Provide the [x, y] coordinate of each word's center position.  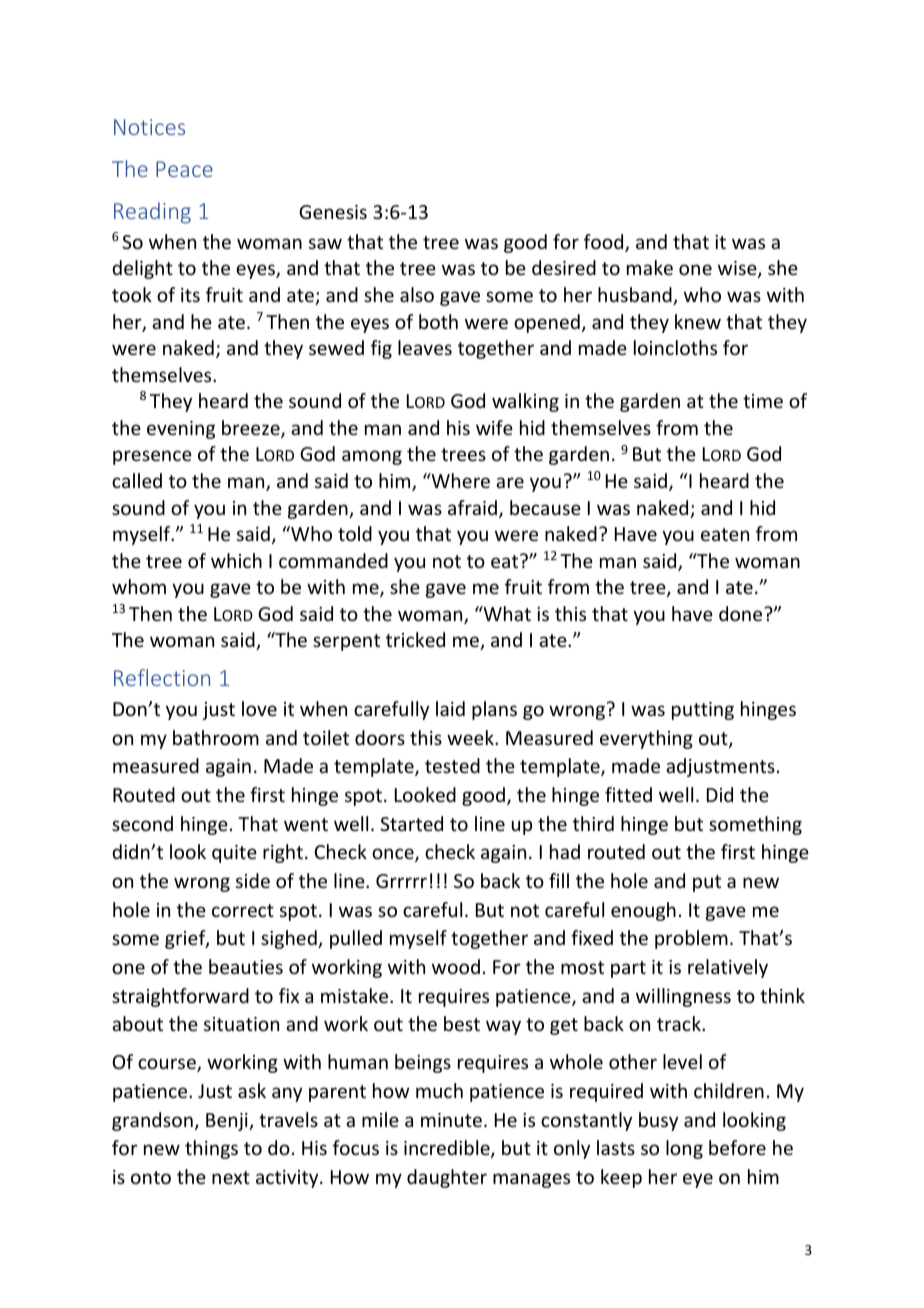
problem [691, 939]
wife [494, 427]
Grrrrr [401, 881]
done [742, 613]
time [763, 401]
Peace [184, 169]
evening [181, 430]
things [211, 1149]
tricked [415, 639]
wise [738, 269]
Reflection [162, 677]
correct [243, 910]
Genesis [333, 212]
